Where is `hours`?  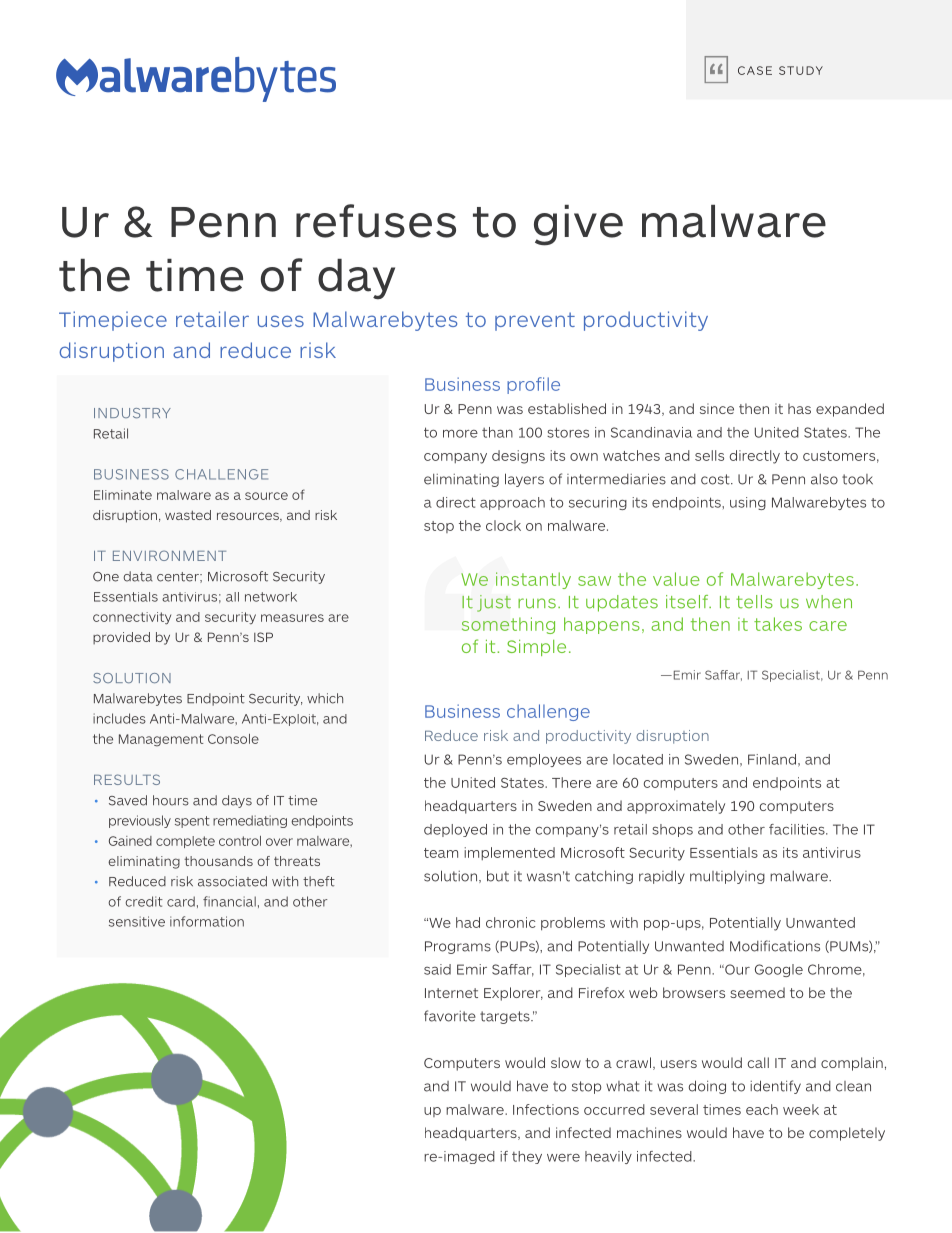
hours is located at coordinates (171, 800).
